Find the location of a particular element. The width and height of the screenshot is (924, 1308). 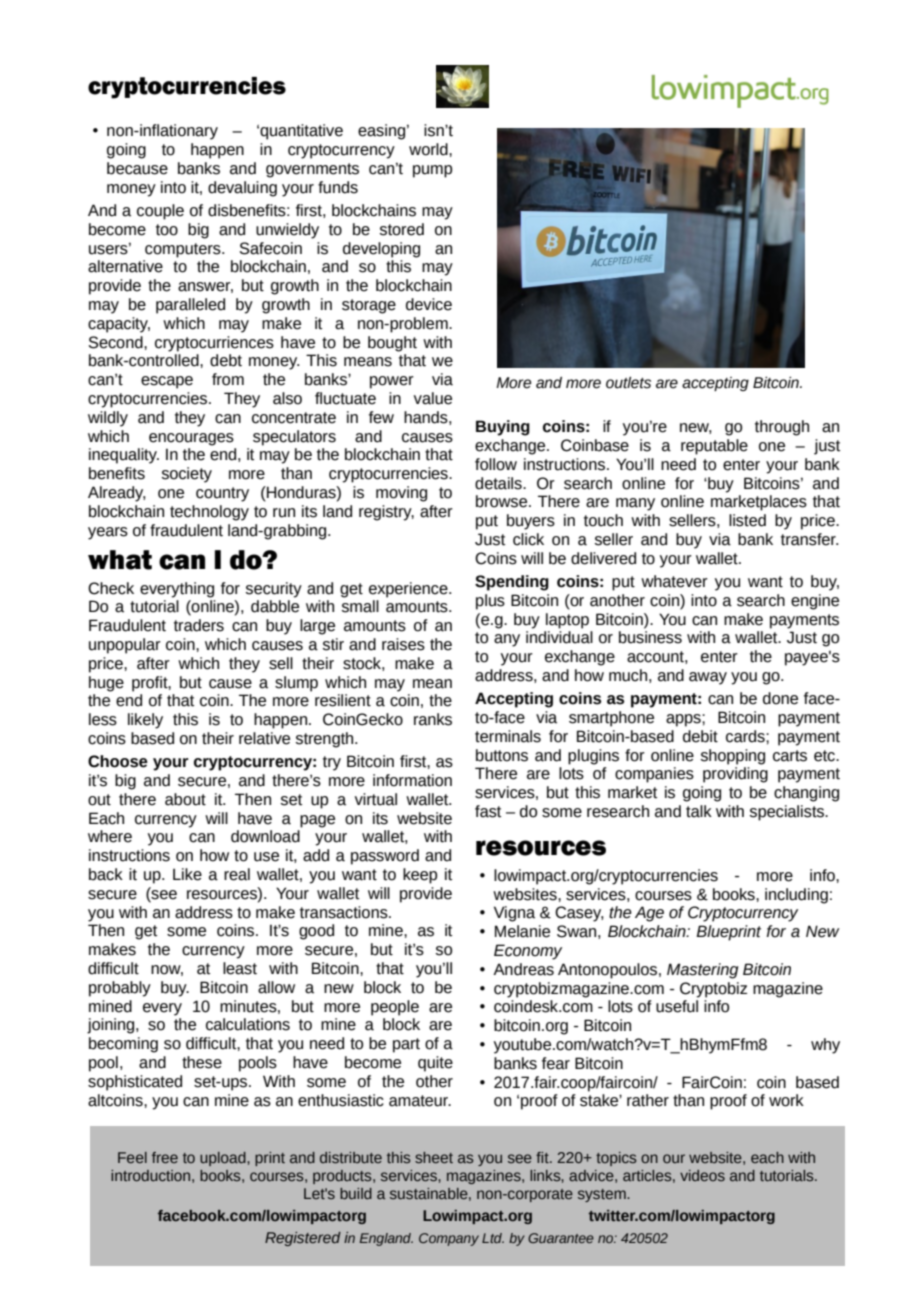

pump is located at coordinates (432, 171).
